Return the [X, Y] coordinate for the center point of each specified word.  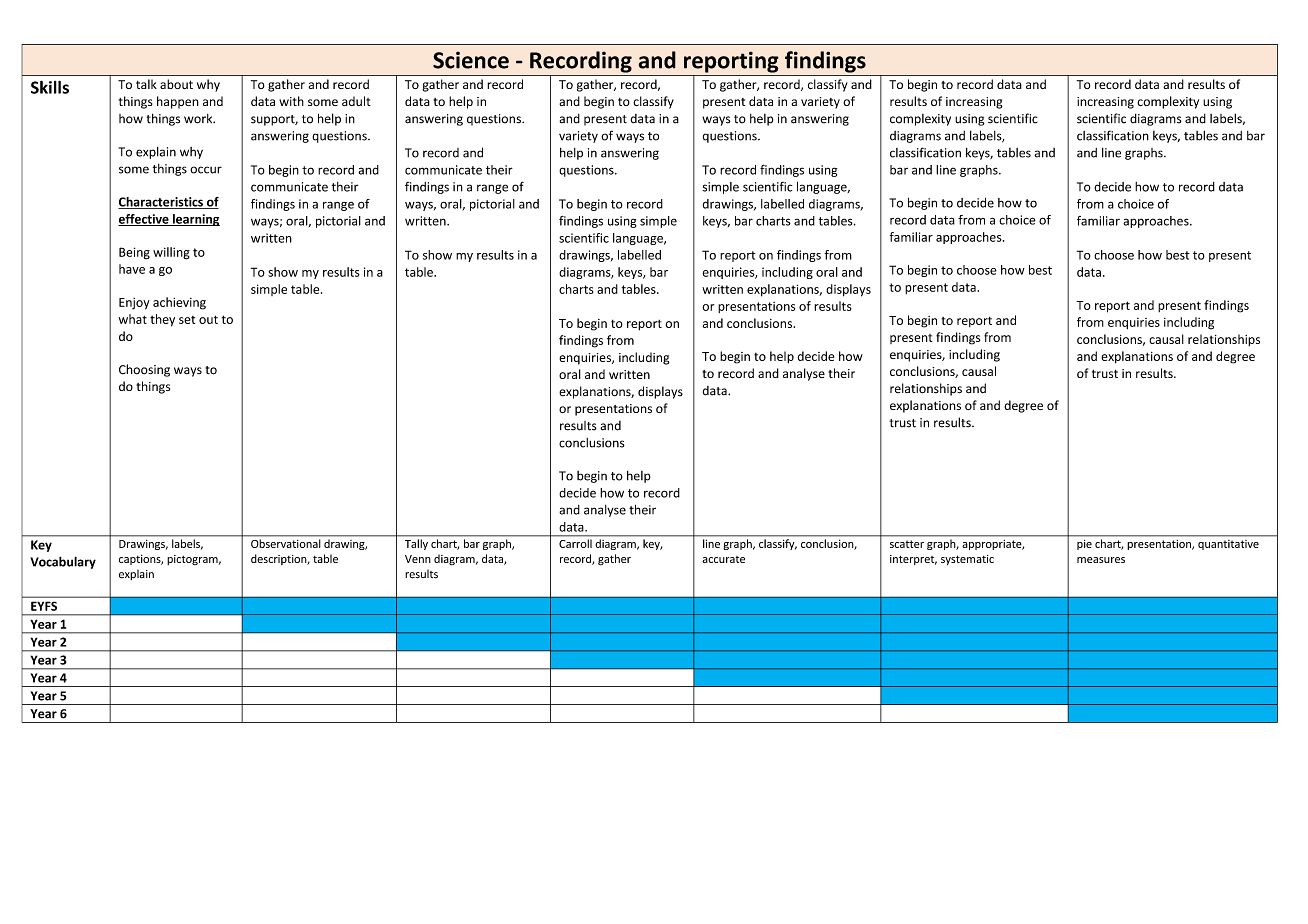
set [187, 320]
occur [206, 170]
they [162, 320]
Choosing [144, 370]
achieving [179, 303]
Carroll [575, 543]
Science [471, 60]
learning [195, 220]
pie [1084, 545]
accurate [723, 559]
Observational [285, 543]
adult [356, 101]
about [176, 84]
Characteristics [161, 203]
